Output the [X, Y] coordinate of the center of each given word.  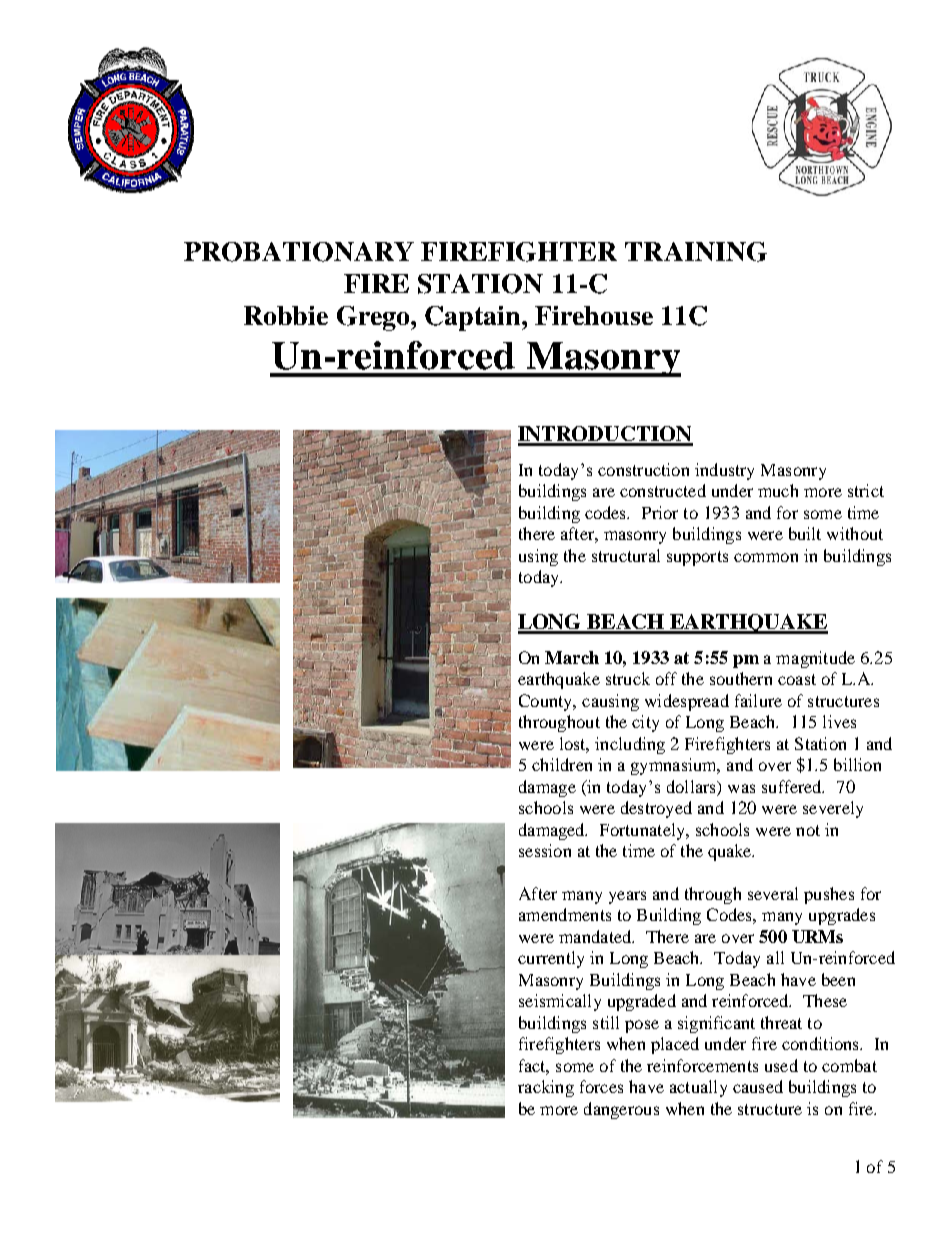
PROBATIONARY [299, 252]
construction [643, 469]
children [562, 764]
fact [534, 1067]
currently [551, 959]
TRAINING [696, 252]
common [766, 557]
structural [626, 555]
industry [724, 471]
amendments [565, 914]
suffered [793, 786]
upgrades [842, 916]
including [630, 745]
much [778, 490]
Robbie [286, 315]
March [572, 657]
